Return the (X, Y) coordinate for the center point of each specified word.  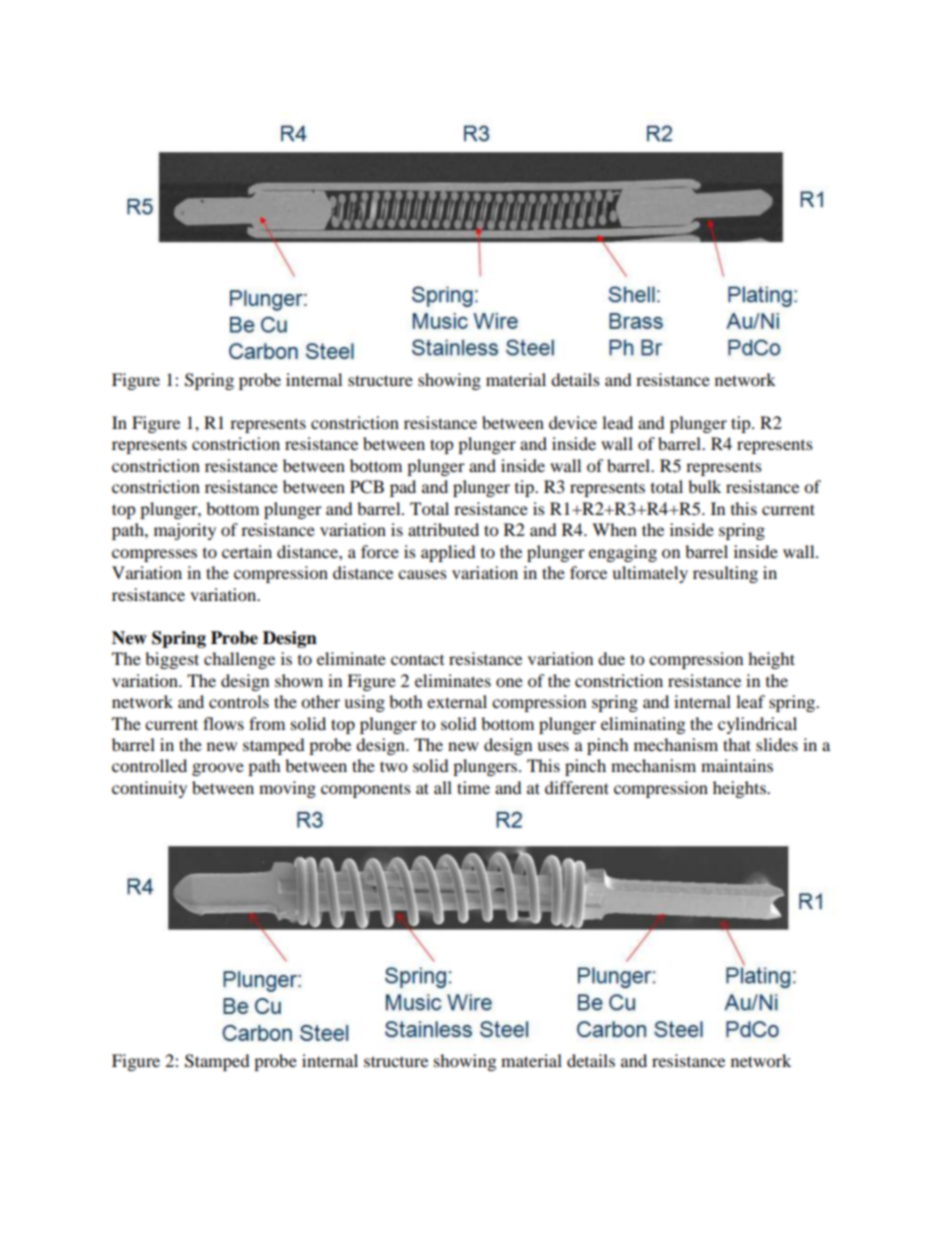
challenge (239, 660)
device (573, 422)
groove (218, 769)
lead (617, 422)
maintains (737, 765)
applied (448, 553)
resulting (725, 574)
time (473, 787)
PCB (367, 487)
